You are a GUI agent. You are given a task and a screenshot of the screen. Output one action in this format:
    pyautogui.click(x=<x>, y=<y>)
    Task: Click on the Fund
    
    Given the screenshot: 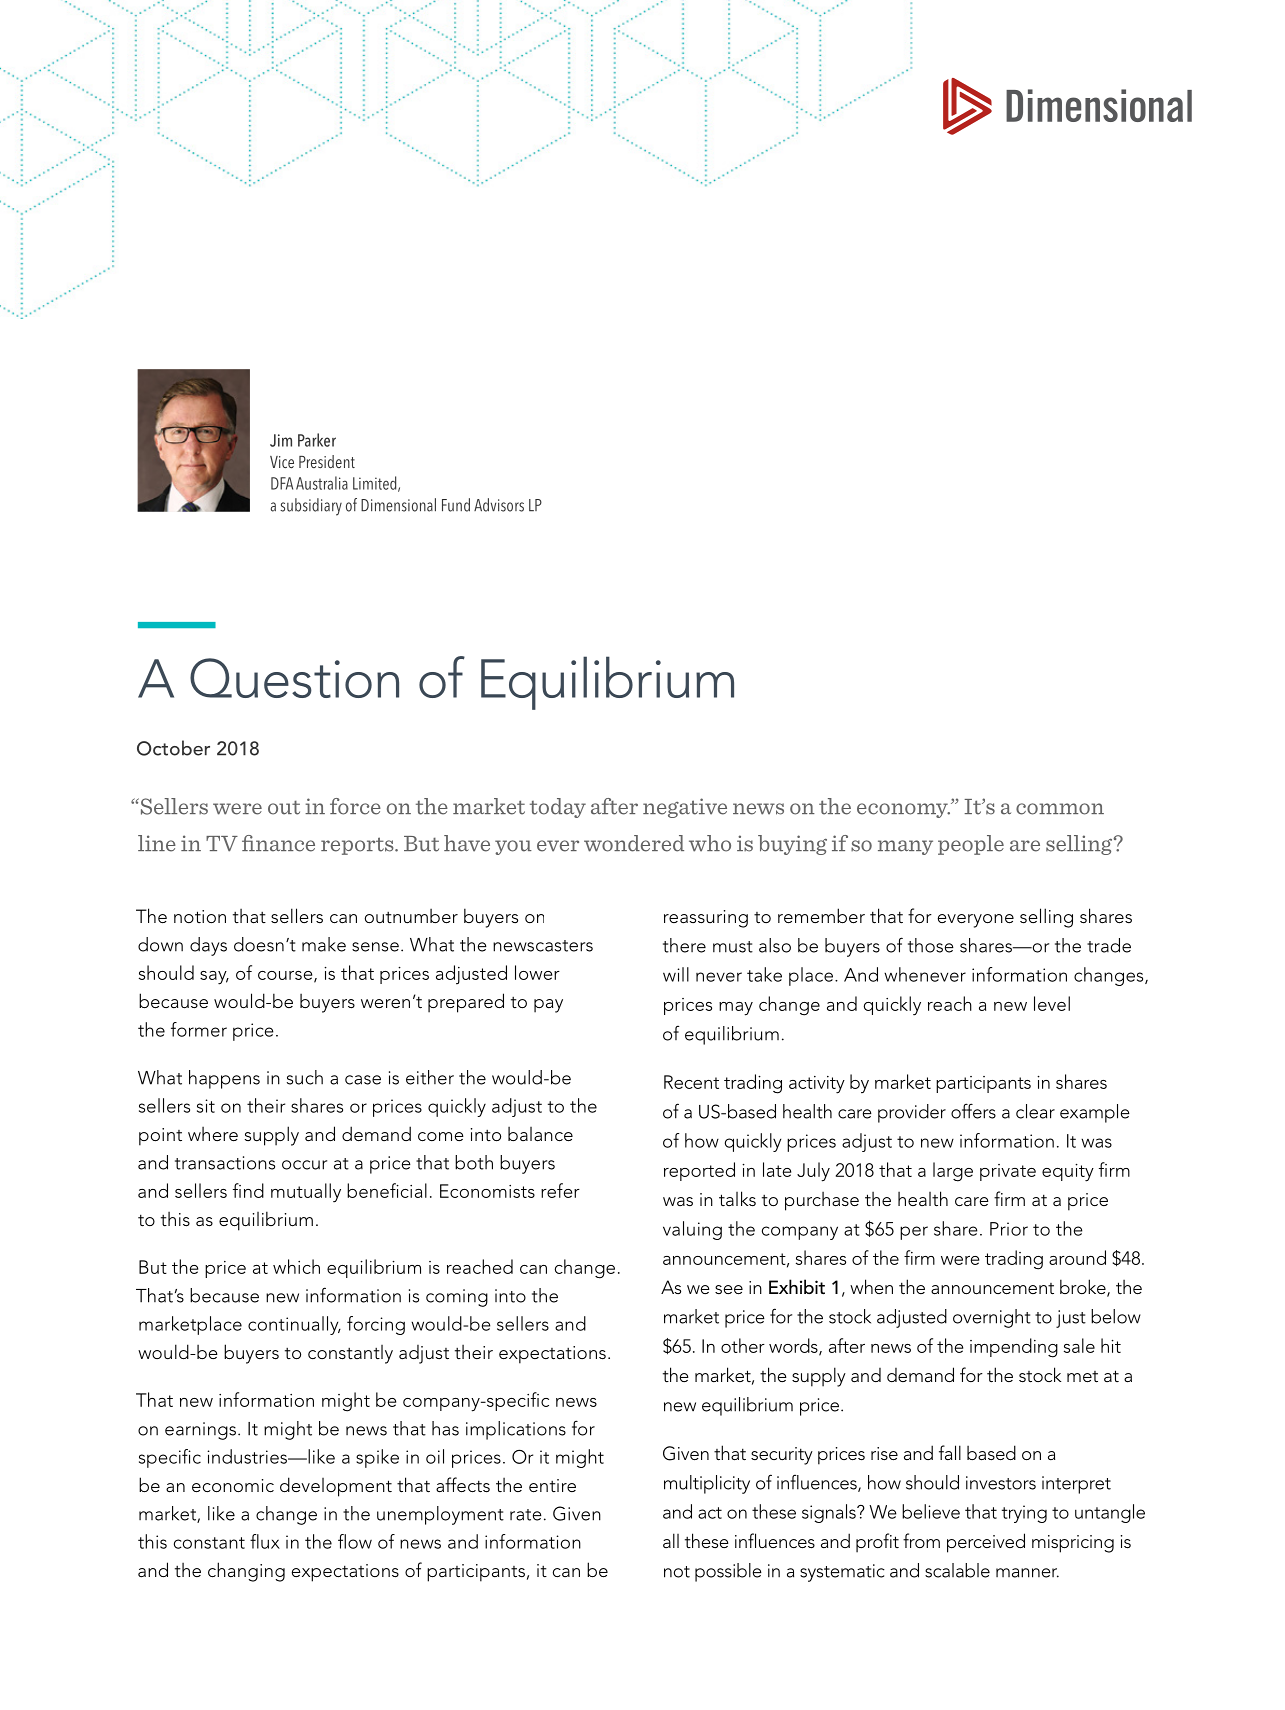 What is the action you would take?
    pyautogui.click(x=456, y=505)
